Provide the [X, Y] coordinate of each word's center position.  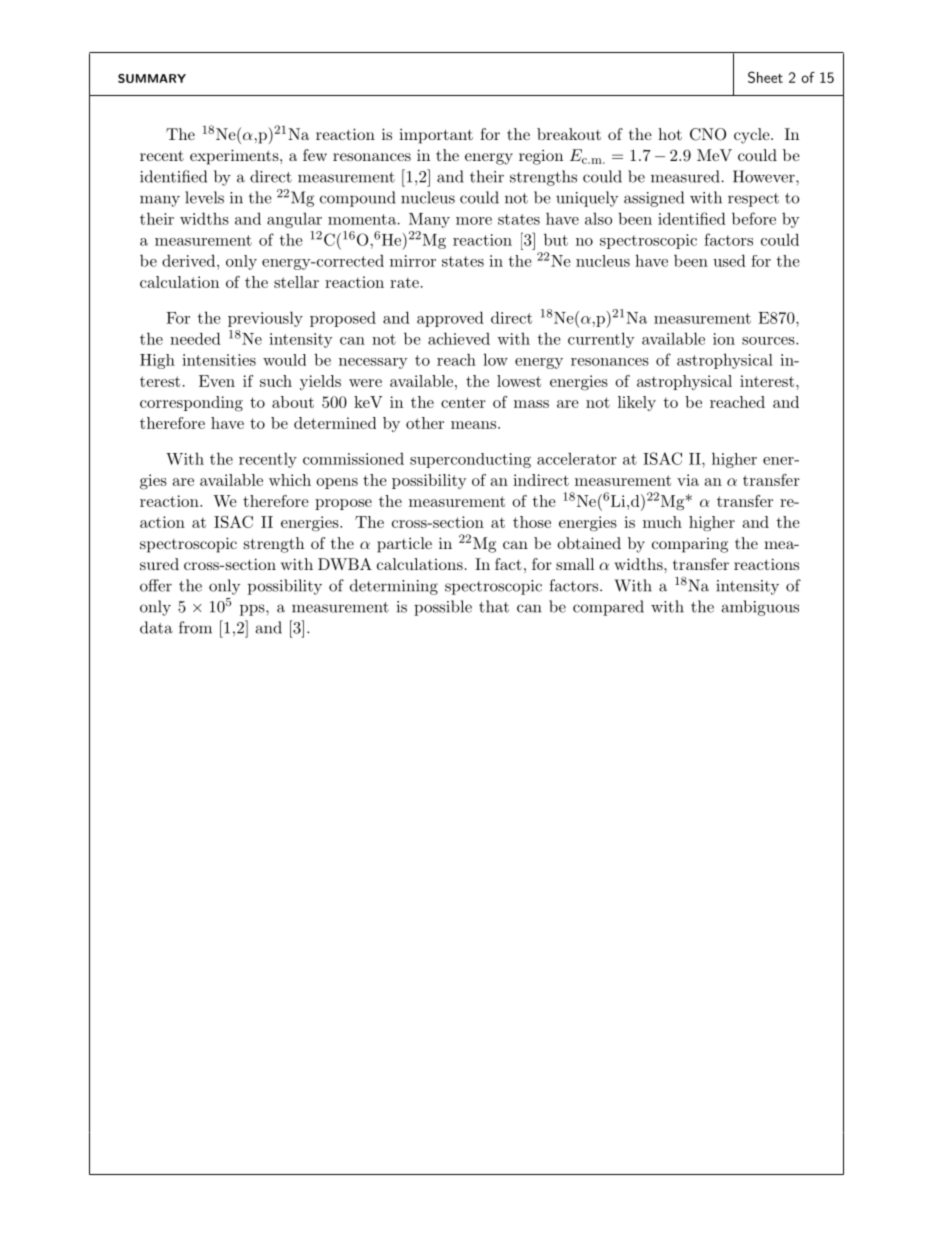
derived [190, 260]
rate [404, 282]
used [729, 260]
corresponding [191, 404]
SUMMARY [152, 78]
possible [443, 608]
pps [253, 610]
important [436, 136]
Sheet [765, 77]
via [688, 480]
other [425, 423]
